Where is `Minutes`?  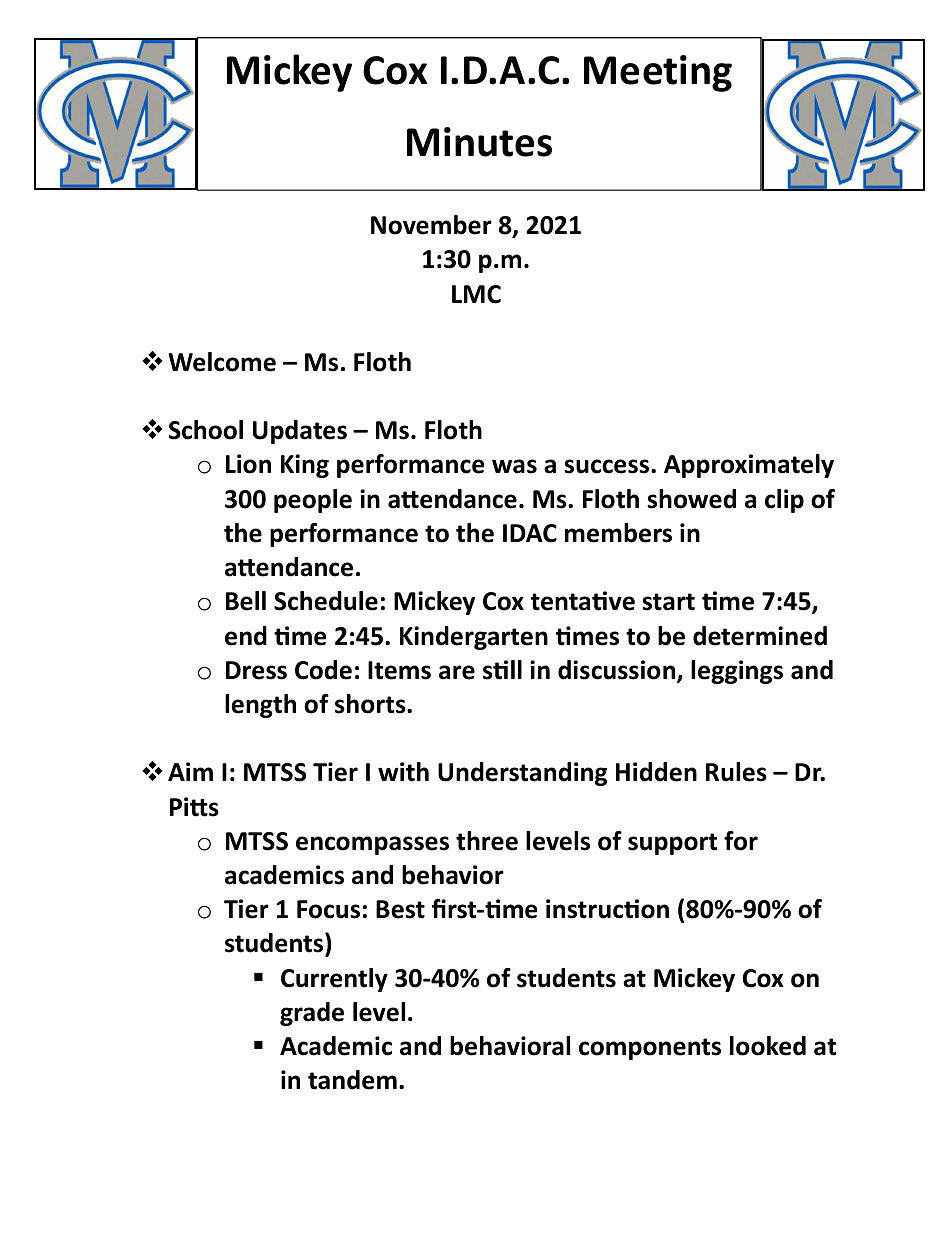 Minutes is located at coordinates (479, 142).
